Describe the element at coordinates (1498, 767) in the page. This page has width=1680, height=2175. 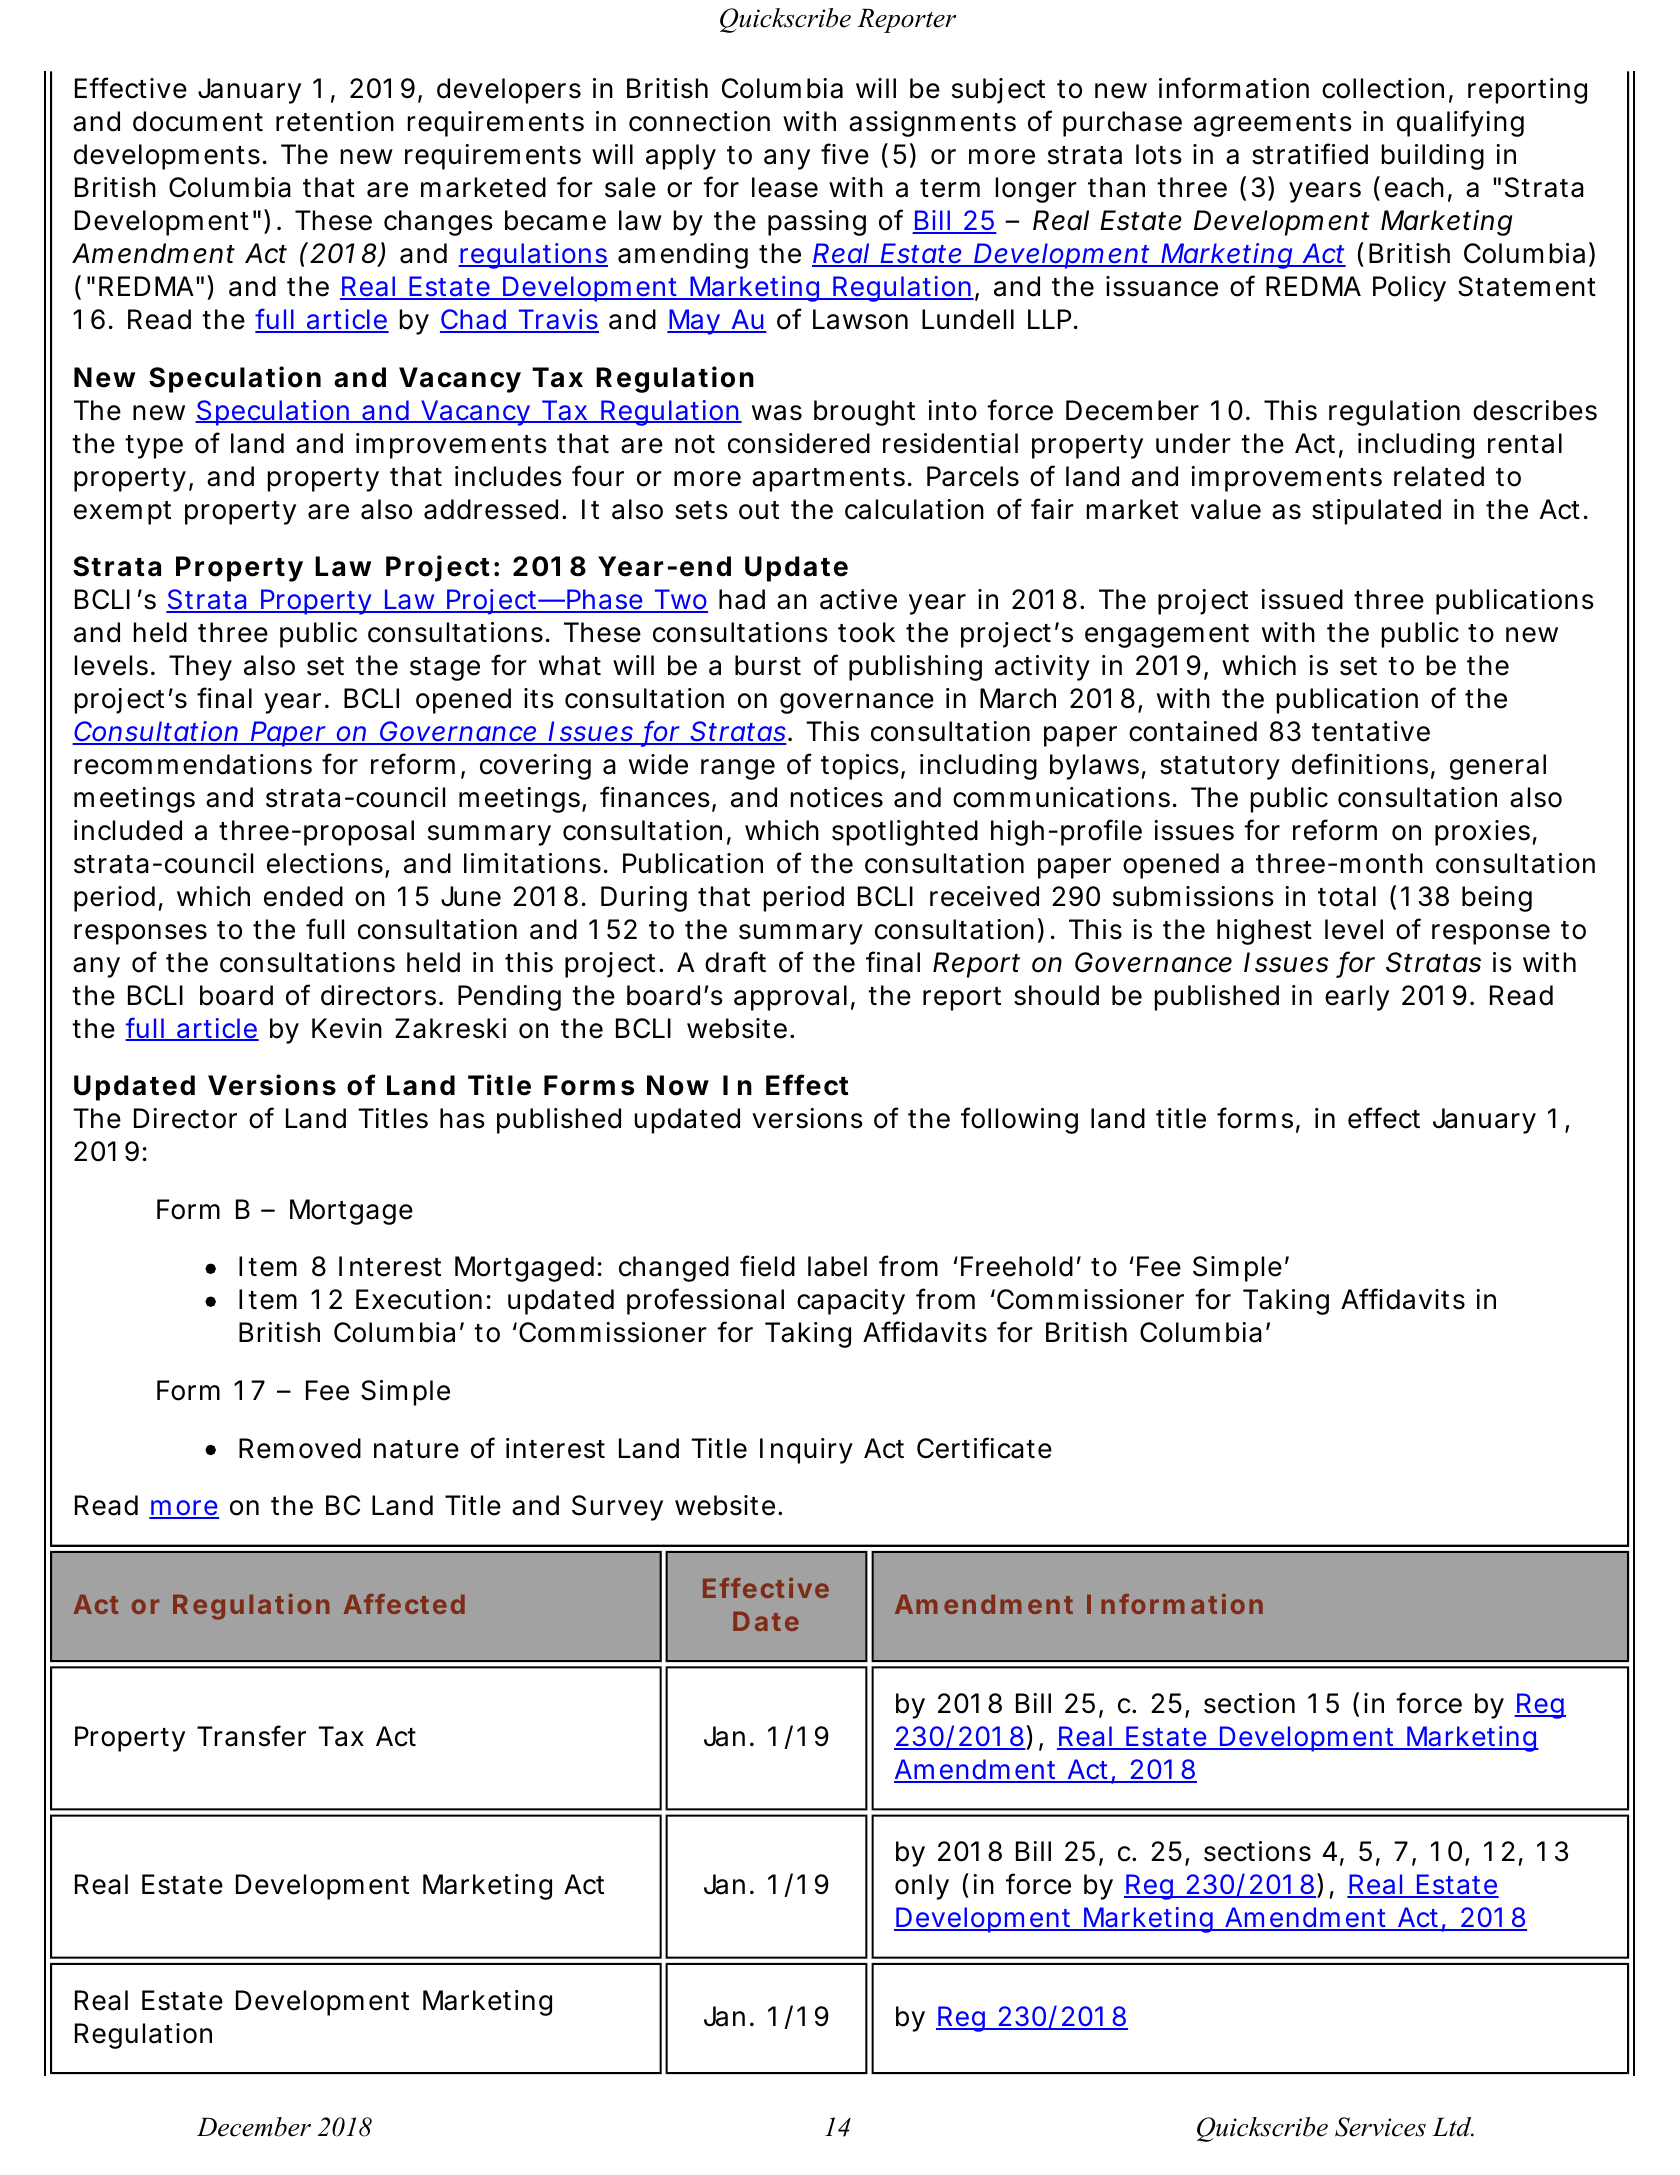
I see `general` at that location.
